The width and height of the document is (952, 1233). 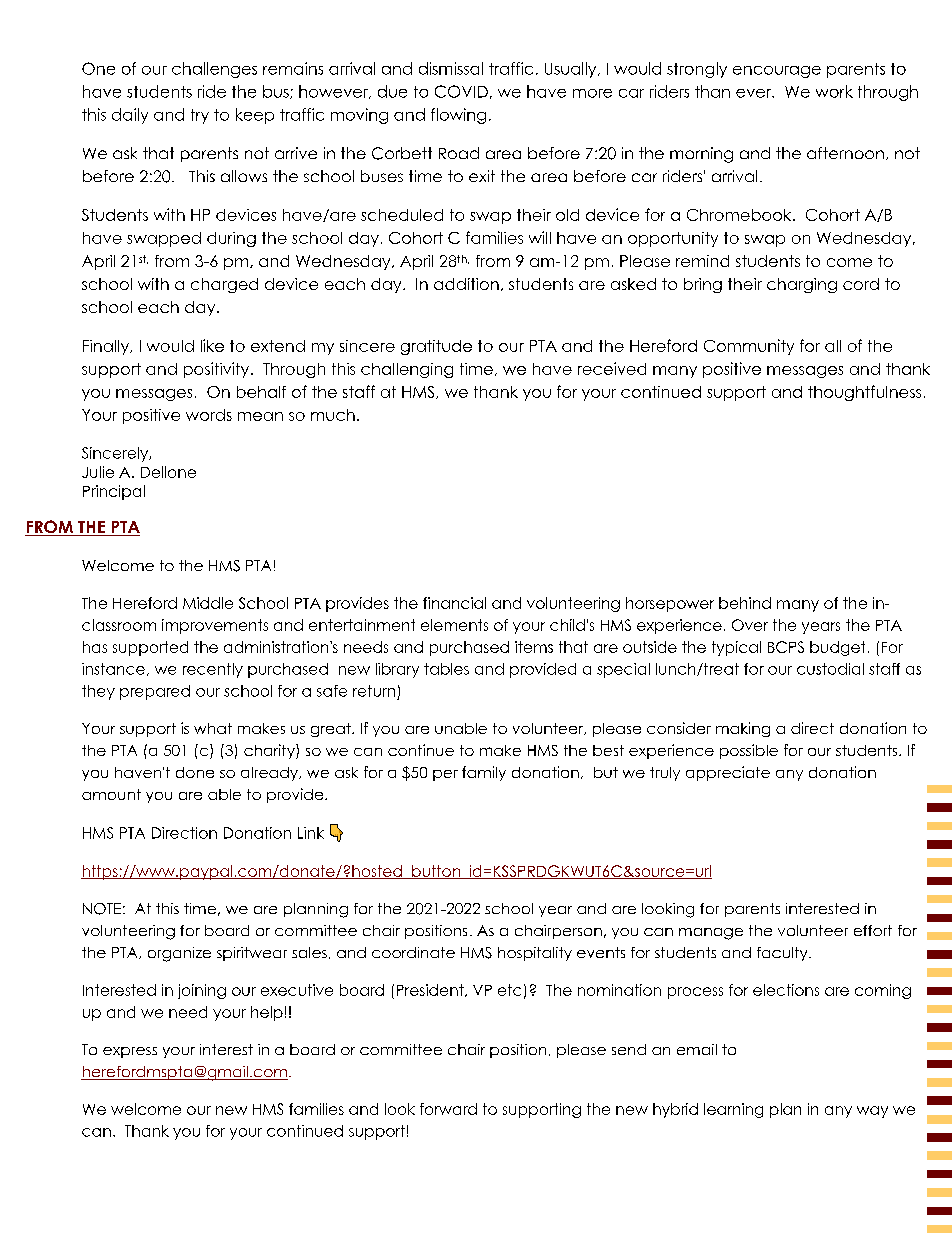 What do you see at coordinates (461, 91) in the document?
I see `COVID` at bounding box center [461, 91].
